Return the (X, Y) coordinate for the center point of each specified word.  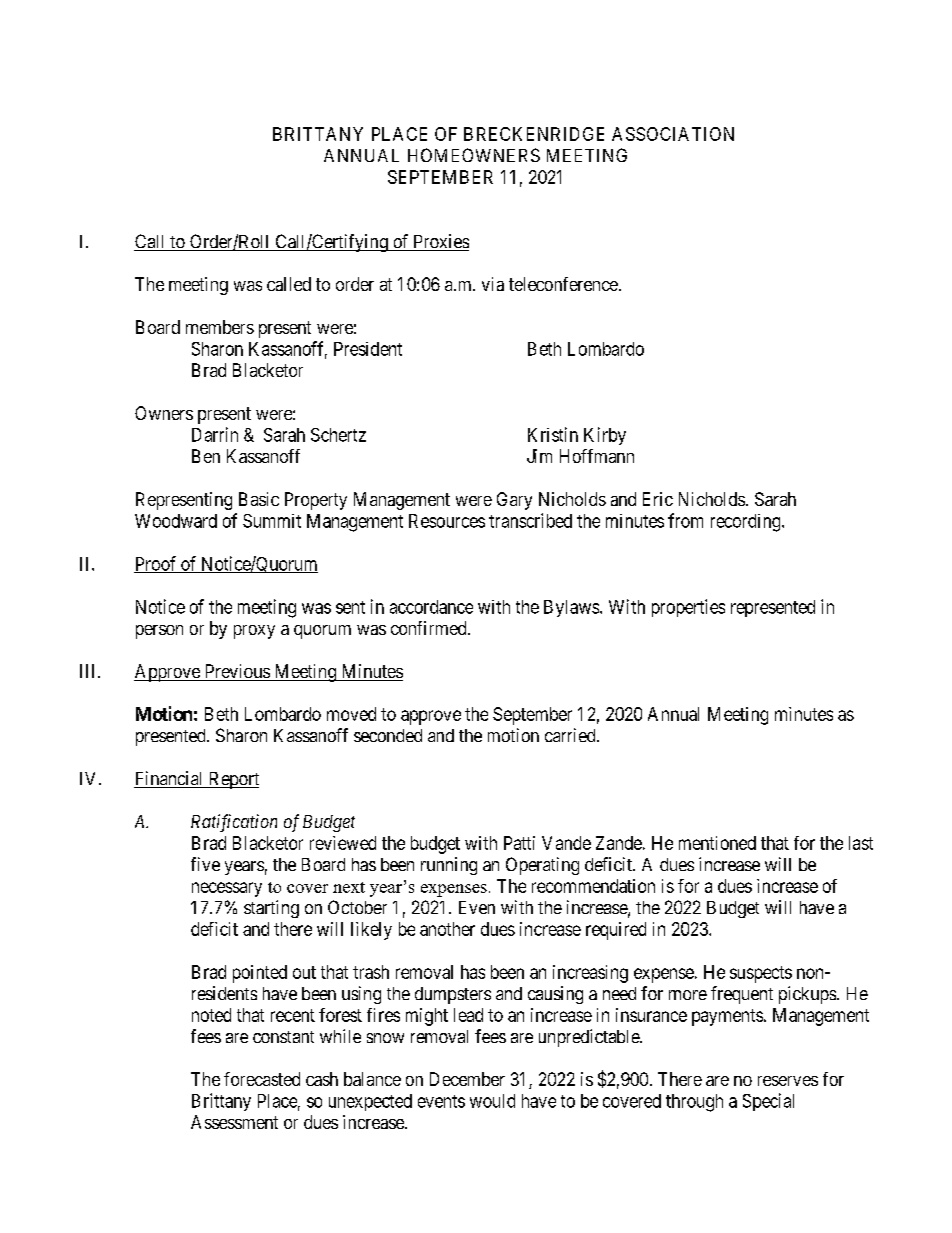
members (220, 327)
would (492, 1101)
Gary (514, 501)
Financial (170, 779)
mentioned (717, 843)
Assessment (234, 1122)
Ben (206, 456)
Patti (519, 843)
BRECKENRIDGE (534, 134)
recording (747, 523)
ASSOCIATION (673, 134)
